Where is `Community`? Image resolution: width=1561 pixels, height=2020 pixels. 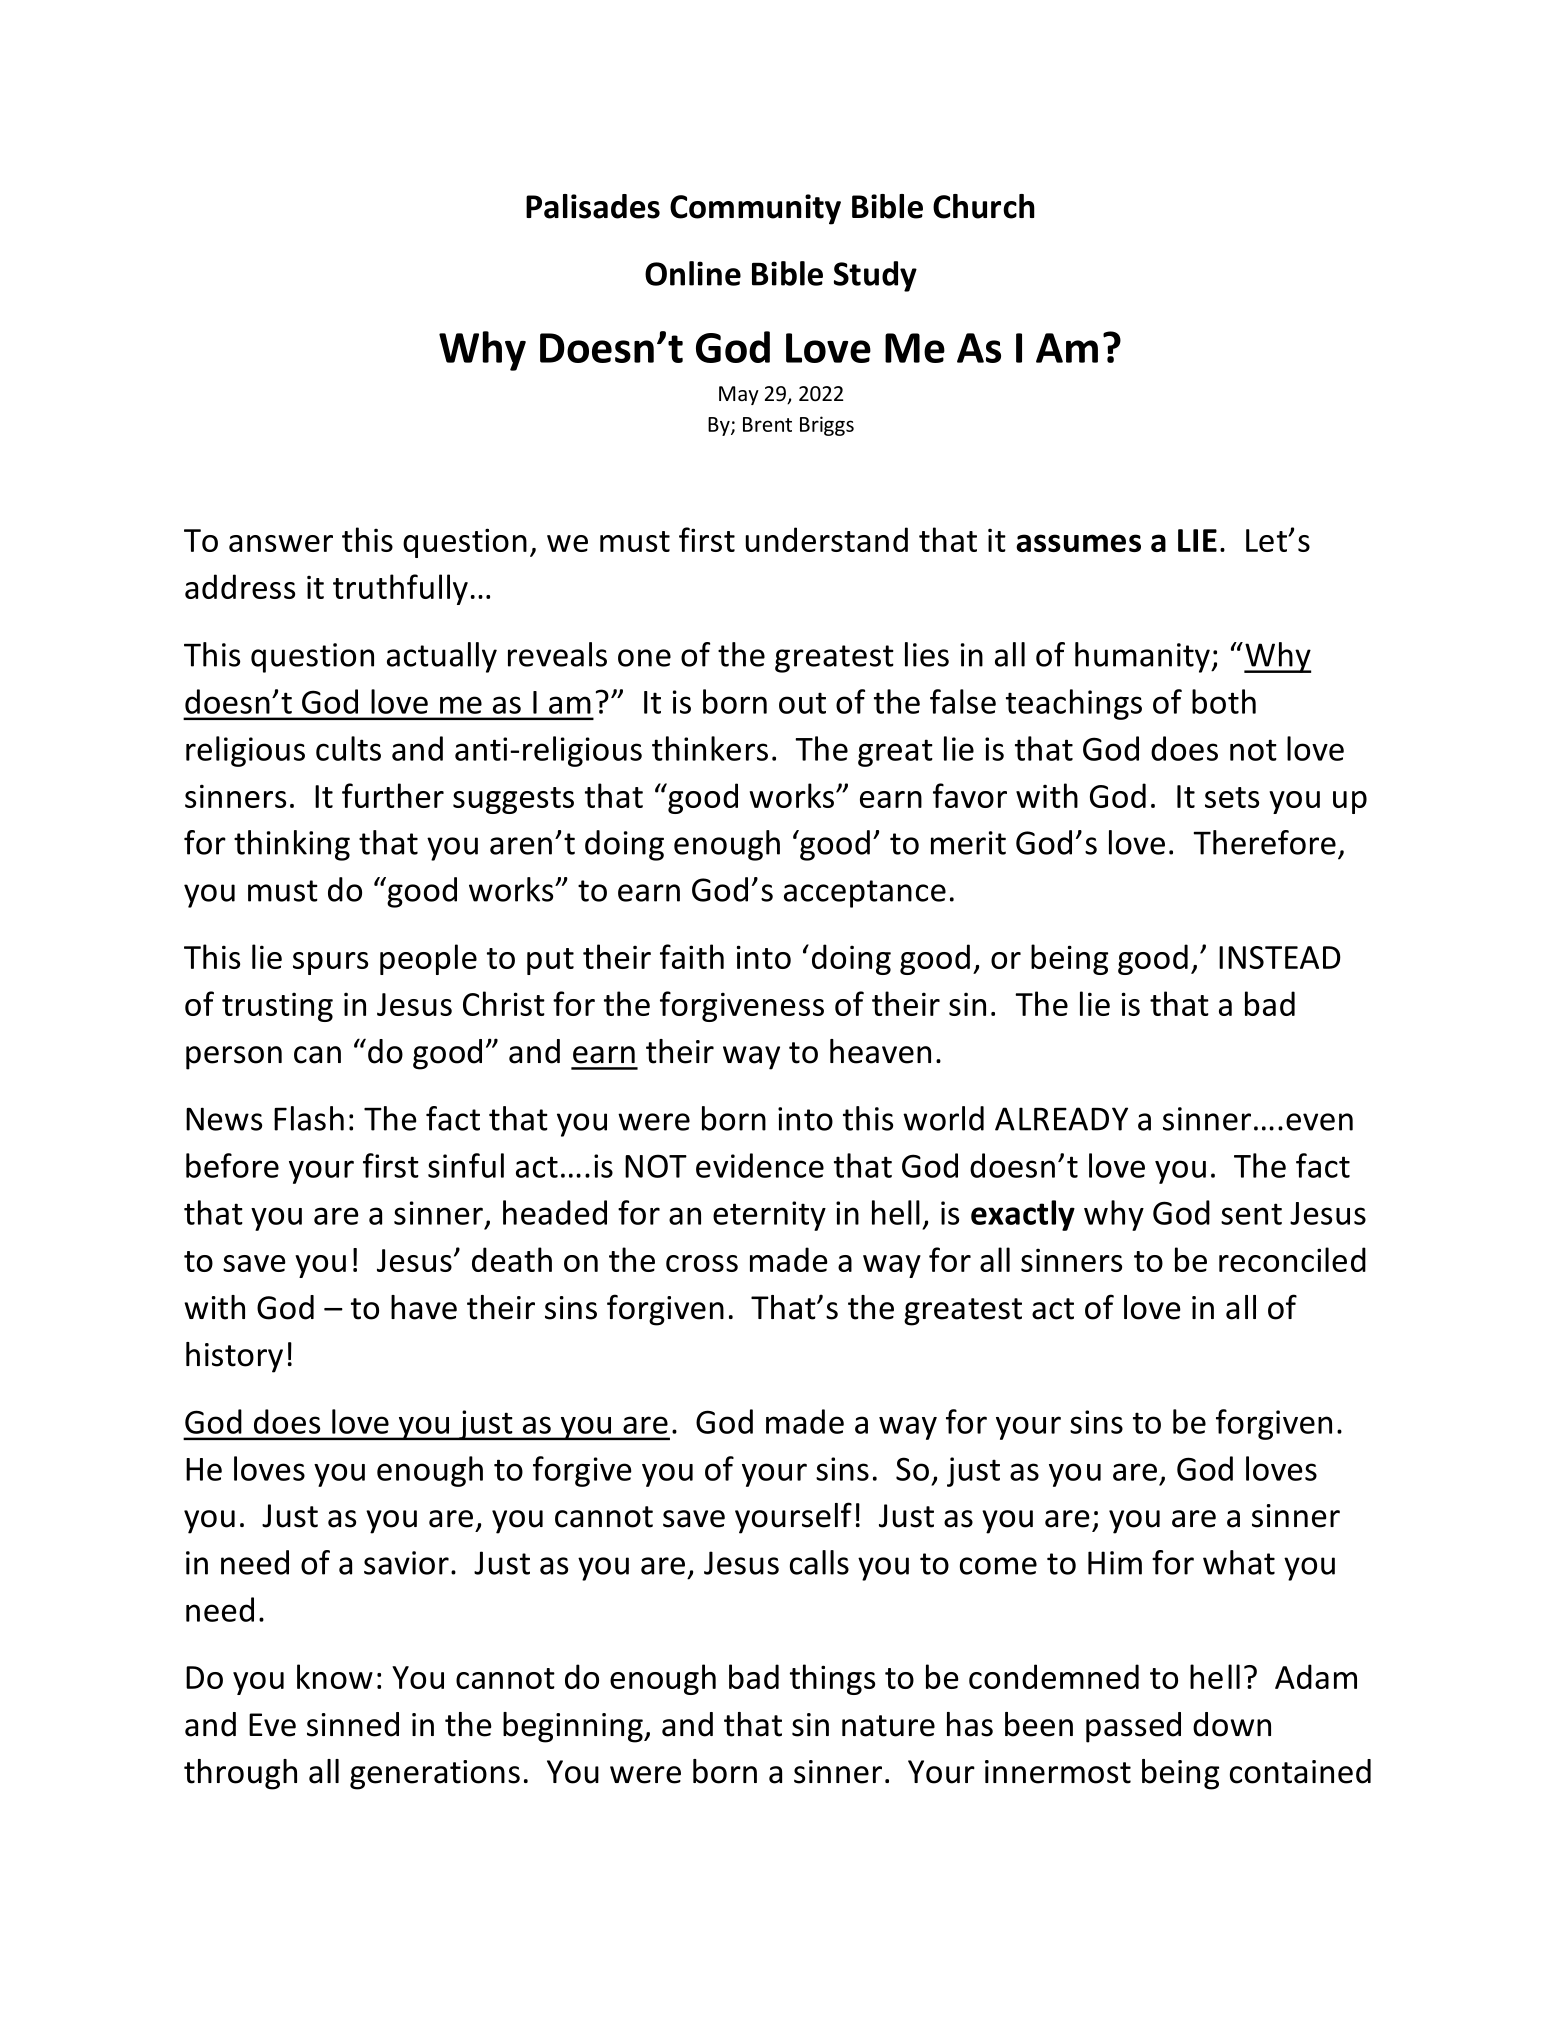
Community is located at coordinates (755, 209).
